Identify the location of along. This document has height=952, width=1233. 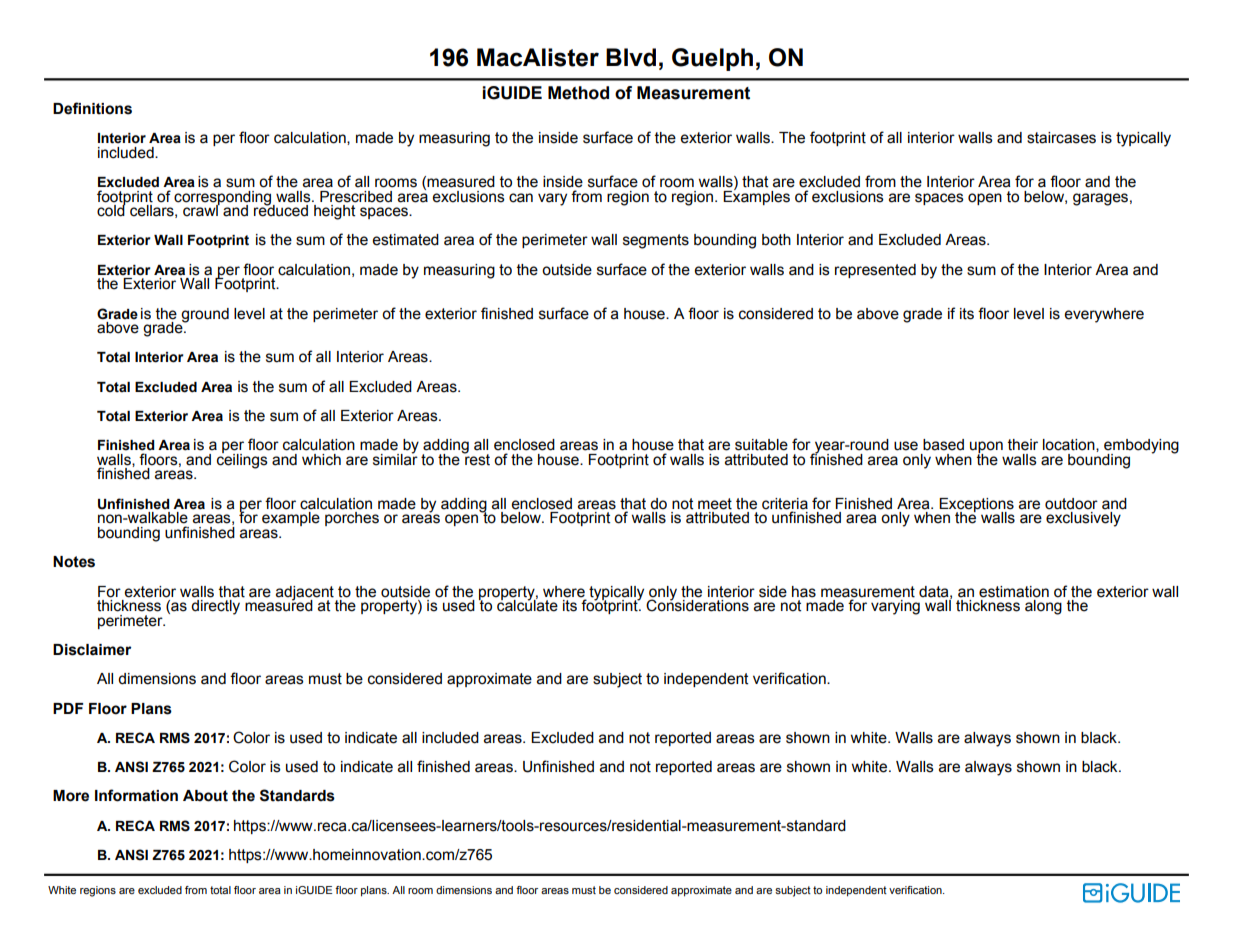
(1043, 607).
